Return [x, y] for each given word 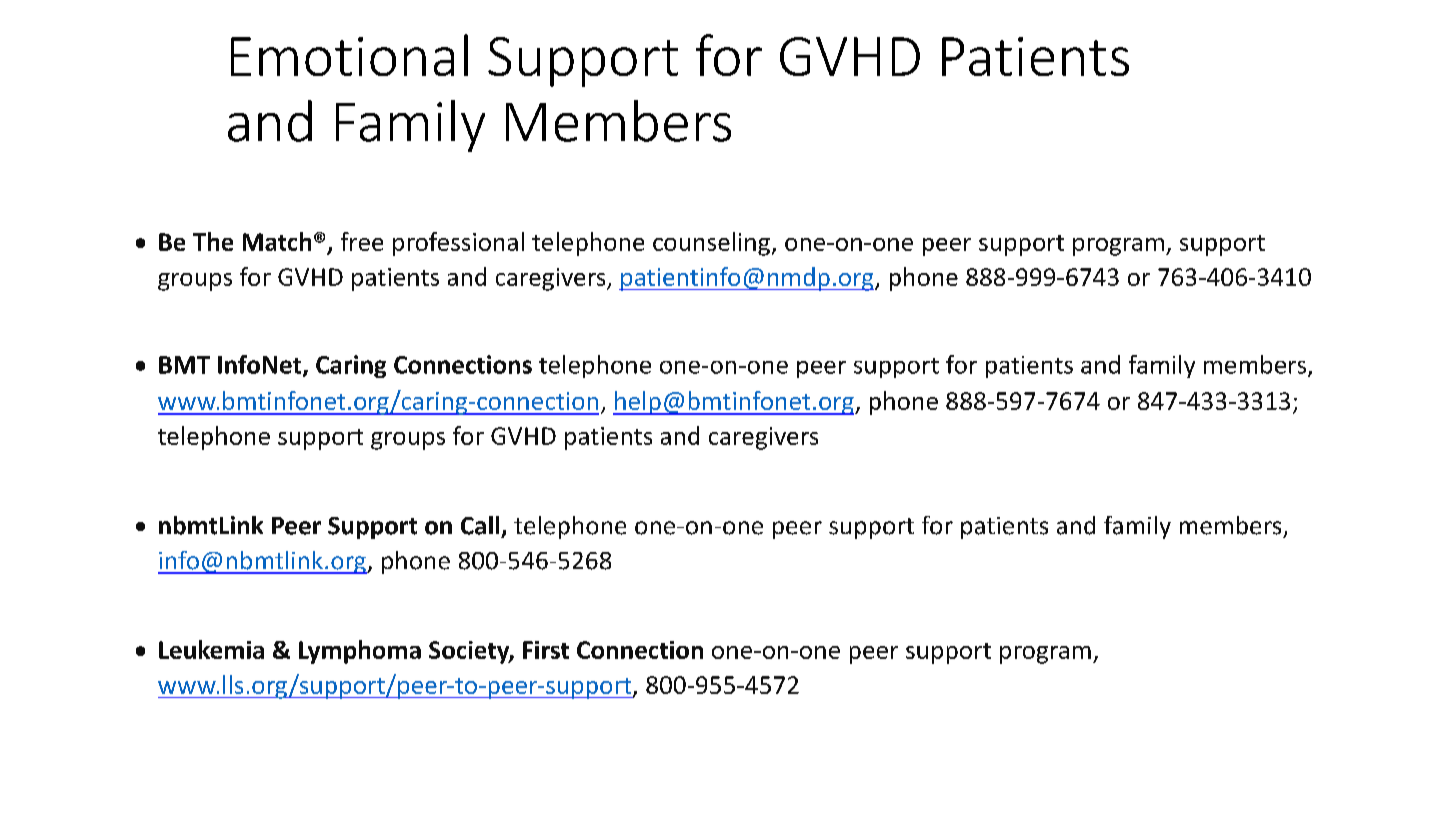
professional [458, 244]
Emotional [349, 55]
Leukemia [211, 649]
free [362, 241]
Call [480, 525]
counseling [711, 244]
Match [277, 241]
